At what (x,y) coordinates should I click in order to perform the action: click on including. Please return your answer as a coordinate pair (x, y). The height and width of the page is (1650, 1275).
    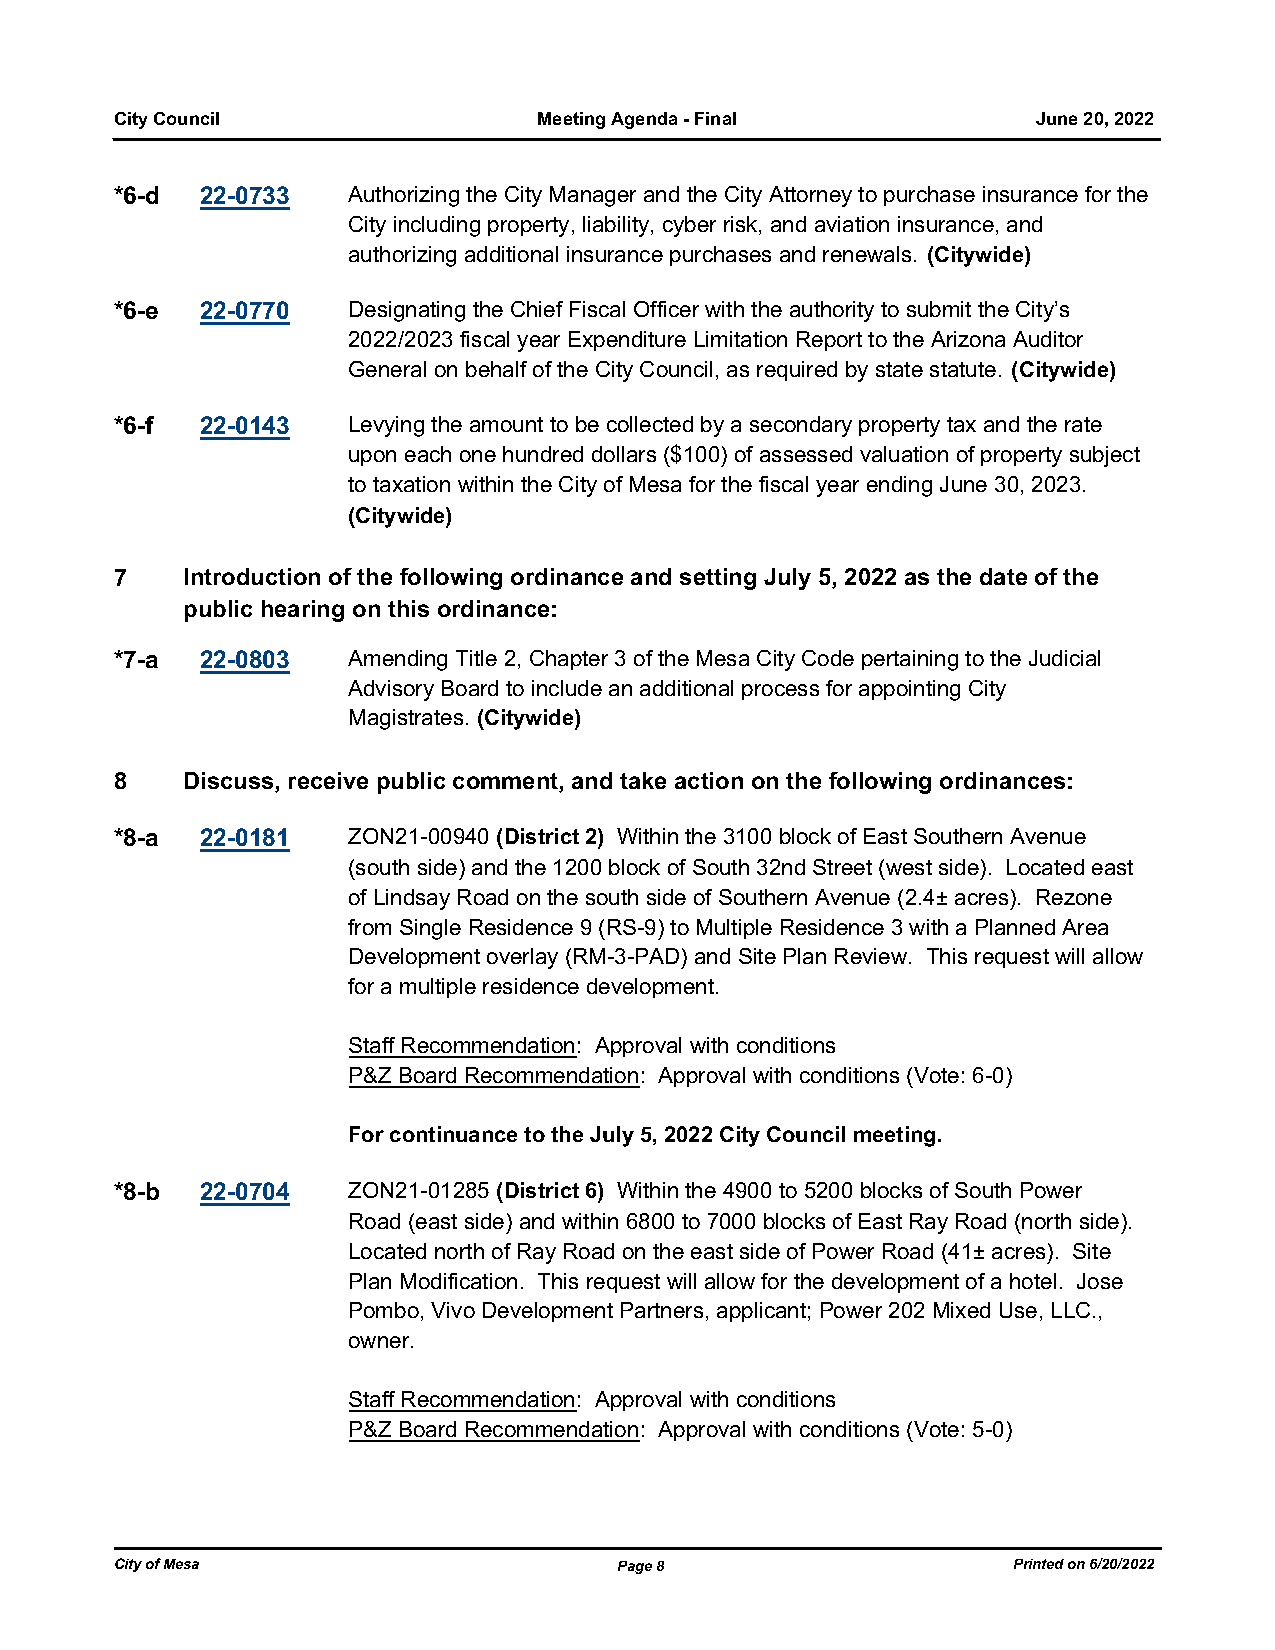
    Looking at the image, I should click on (437, 226).
